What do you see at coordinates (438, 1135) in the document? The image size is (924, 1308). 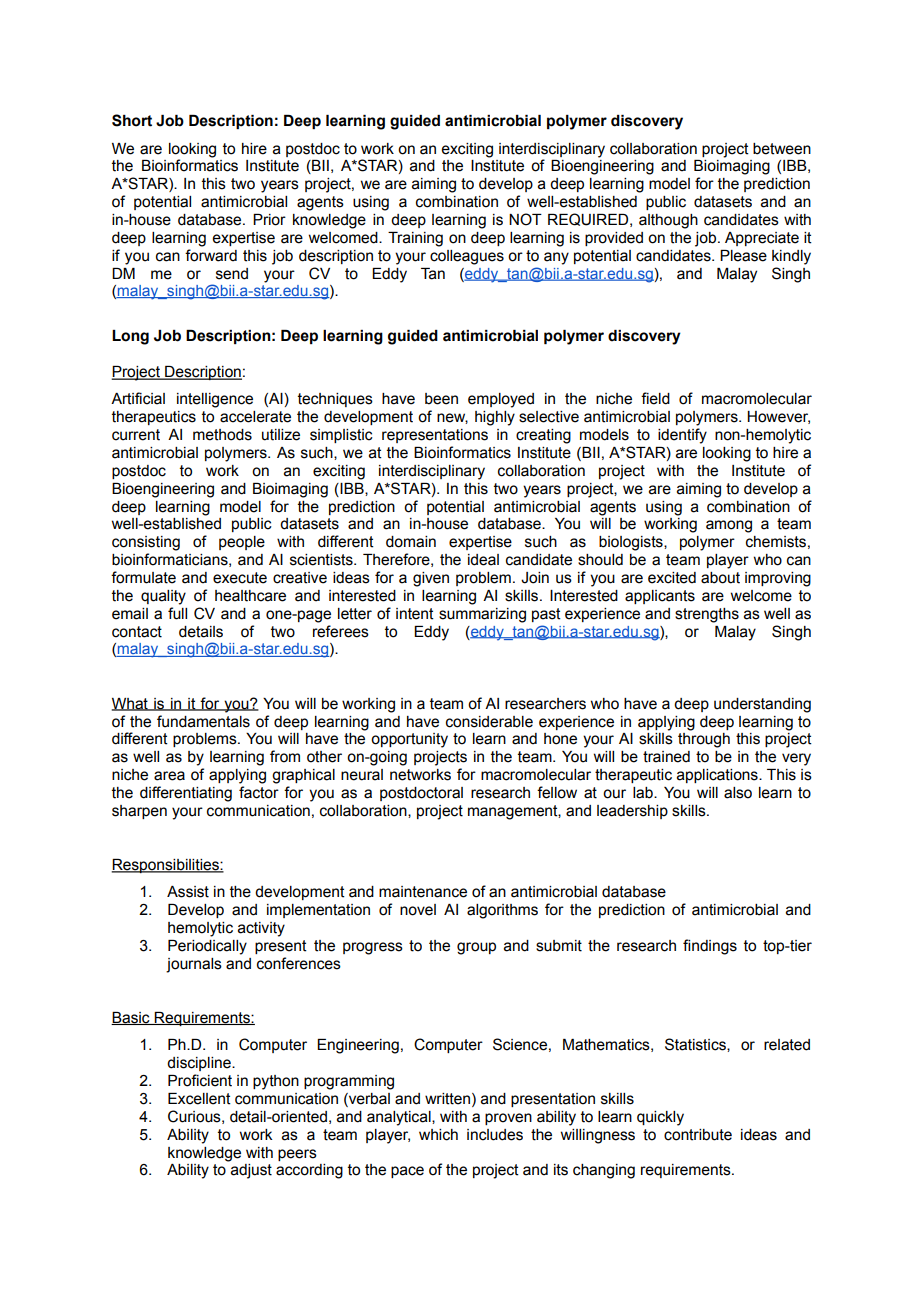 I see `which` at bounding box center [438, 1135].
